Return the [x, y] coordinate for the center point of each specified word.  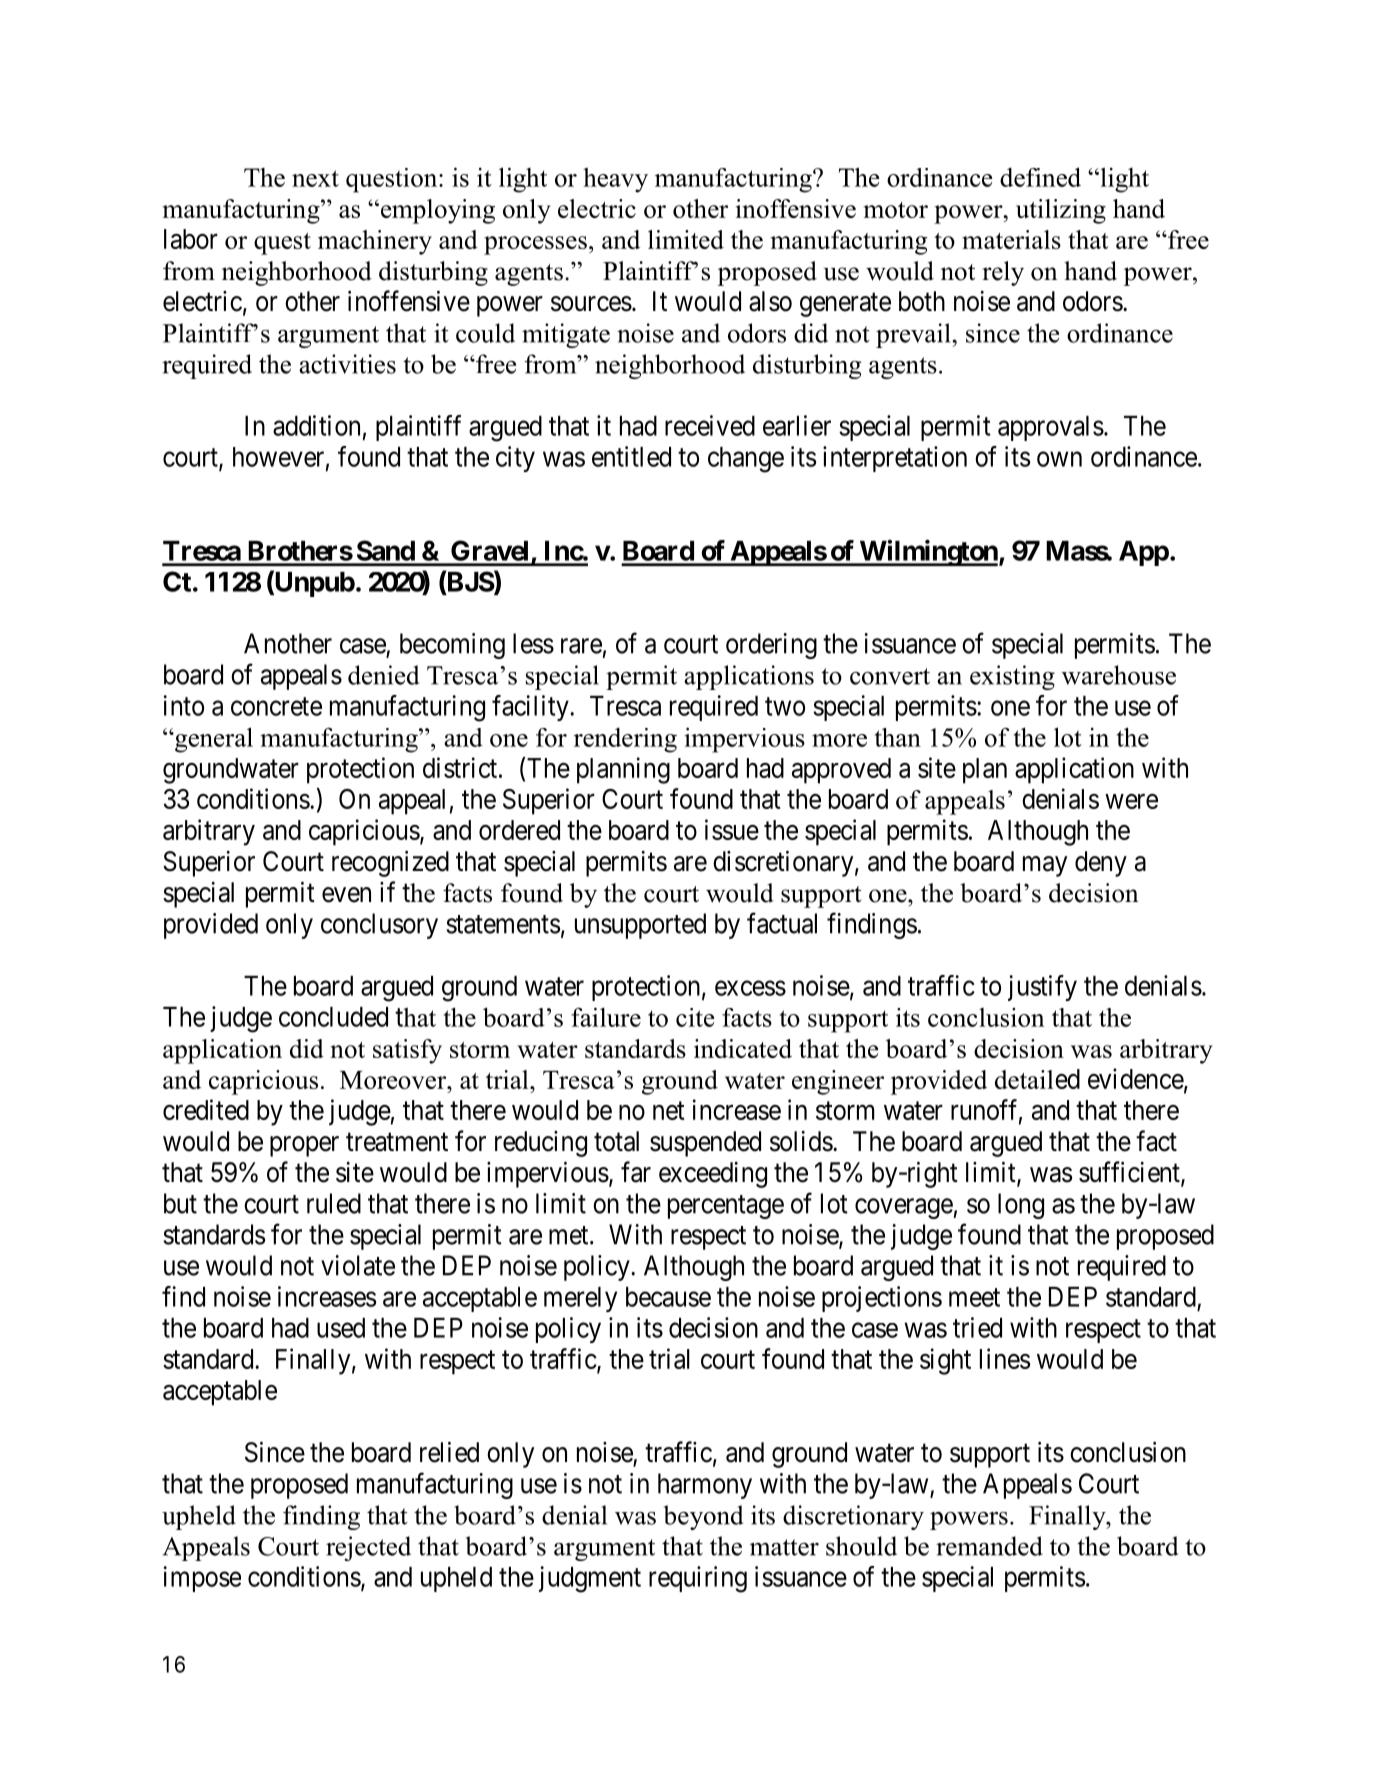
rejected [368, 1548]
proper [304, 1146]
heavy [615, 180]
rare [581, 646]
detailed [1037, 1079]
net [669, 1111]
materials [1011, 239]
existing [1012, 677]
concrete [276, 706]
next [315, 178]
